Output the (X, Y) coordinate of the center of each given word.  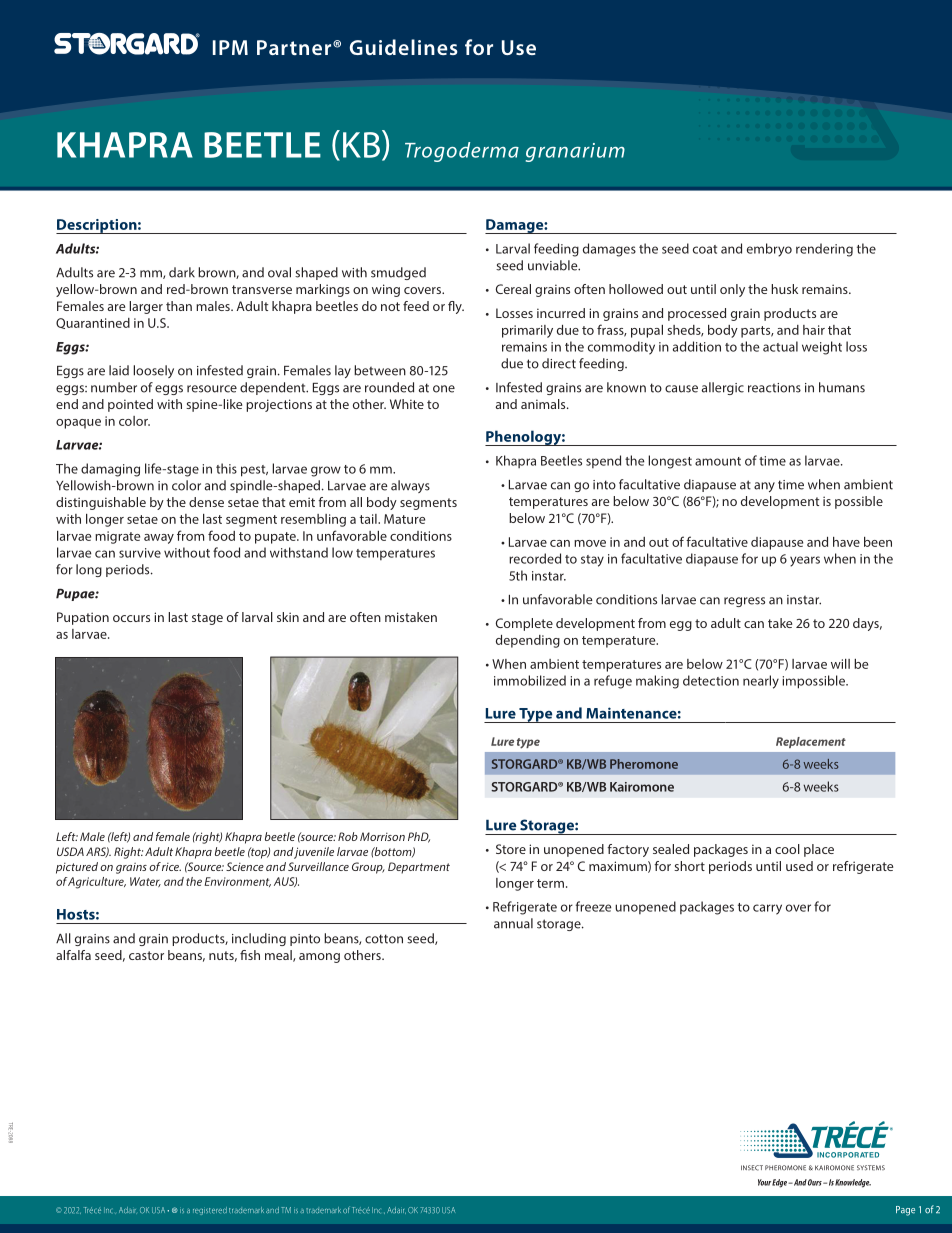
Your (764, 1182)
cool (787, 849)
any (764, 487)
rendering (824, 250)
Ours (816, 1182)
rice (171, 867)
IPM (230, 47)
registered (210, 1211)
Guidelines (404, 47)
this (226, 468)
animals (544, 404)
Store (511, 849)
